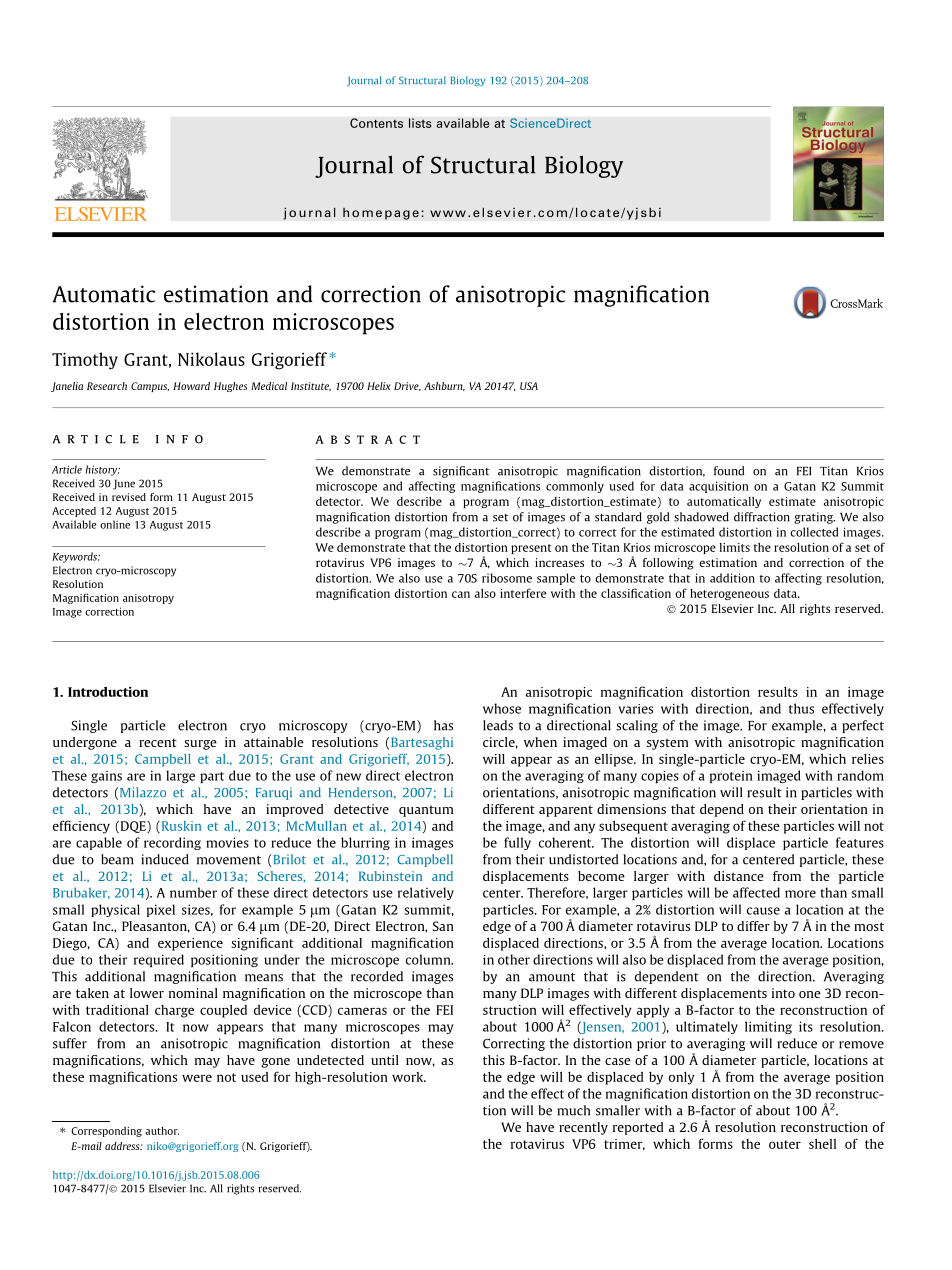 This document has width=952, height=1270. Describe the element at coordinates (420, 123) in the document. I see `lists` at that location.
